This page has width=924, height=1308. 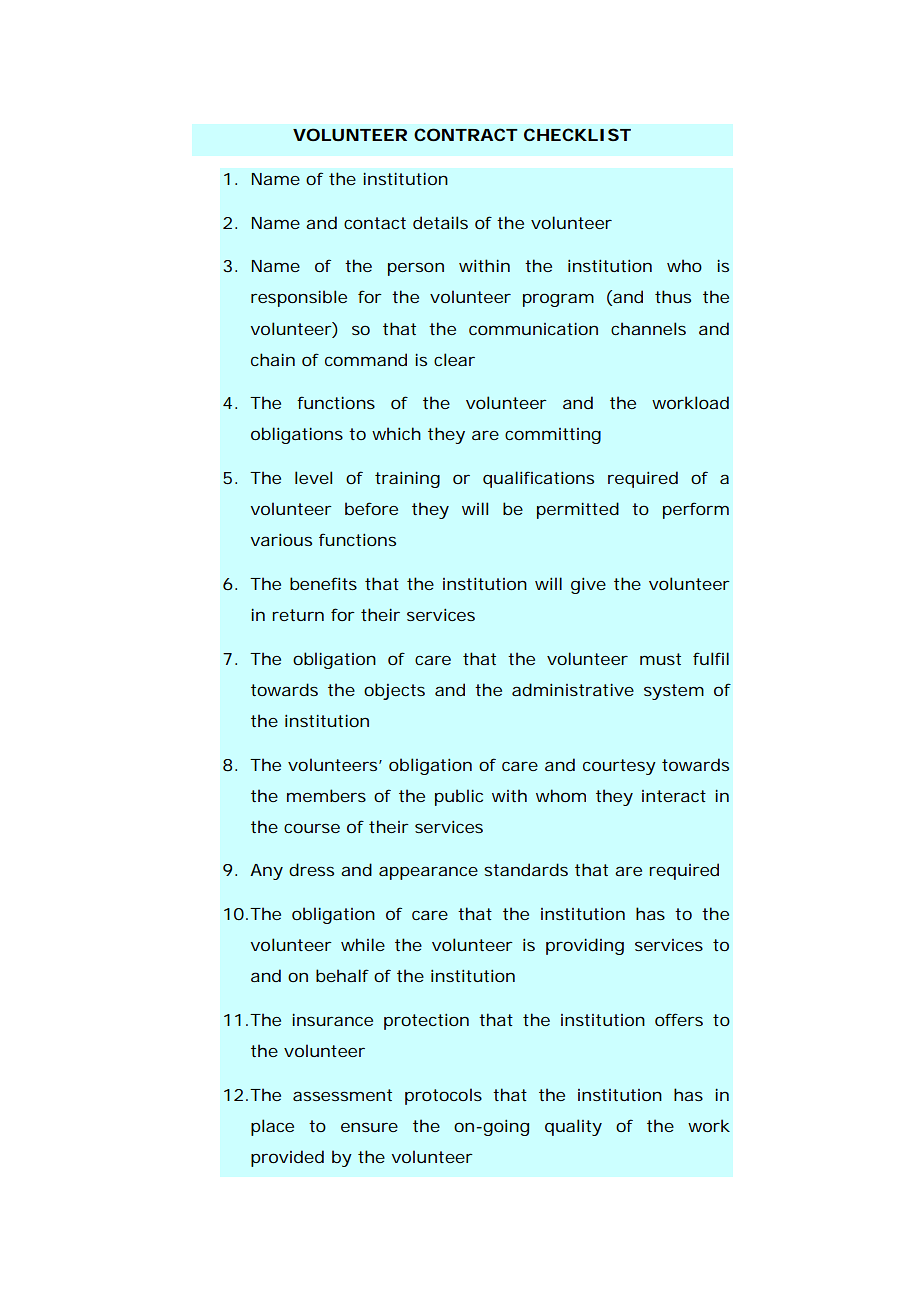 I want to click on members, so click(x=326, y=795).
